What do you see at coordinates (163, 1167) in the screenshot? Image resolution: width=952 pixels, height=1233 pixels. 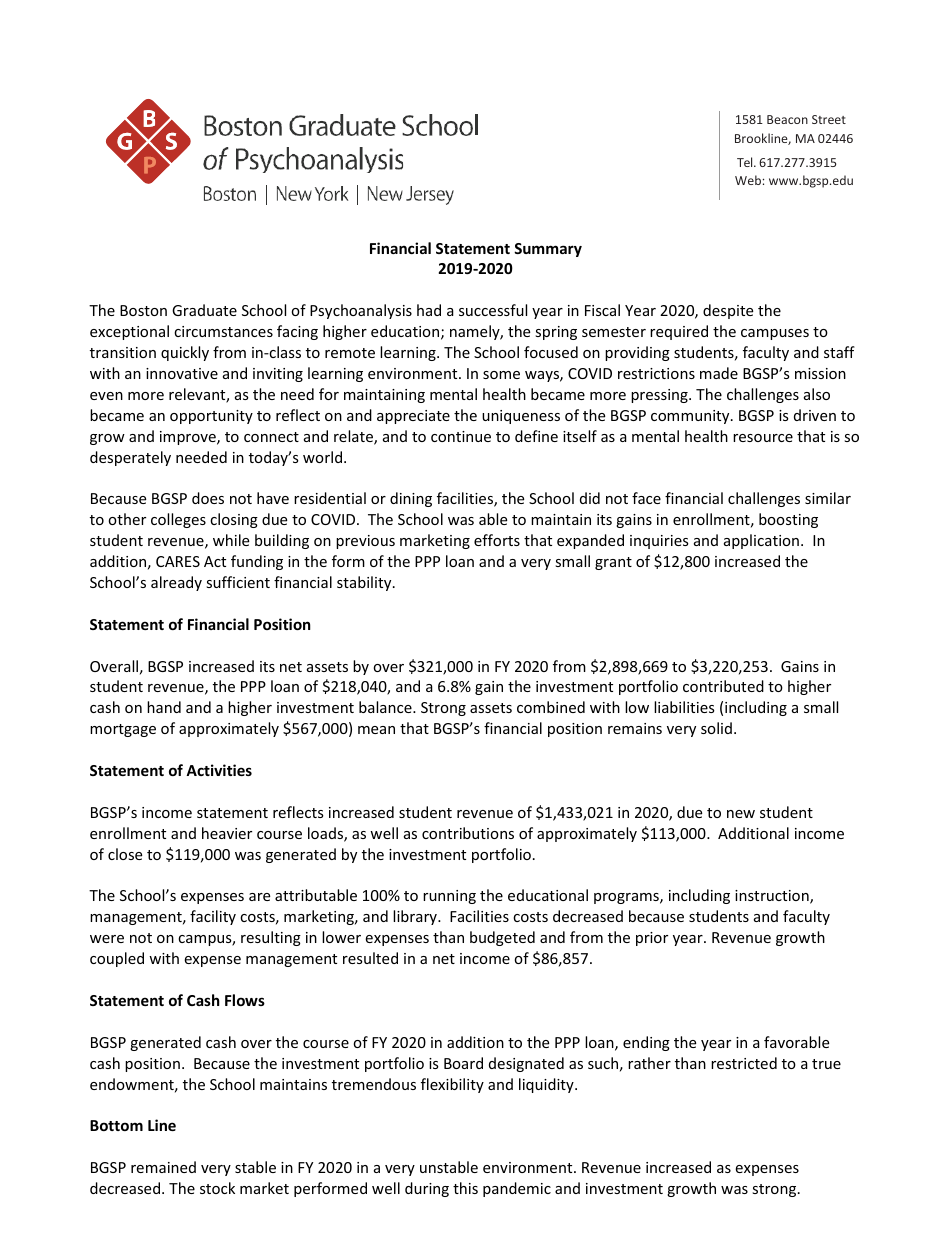 I see `remained` at bounding box center [163, 1167].
